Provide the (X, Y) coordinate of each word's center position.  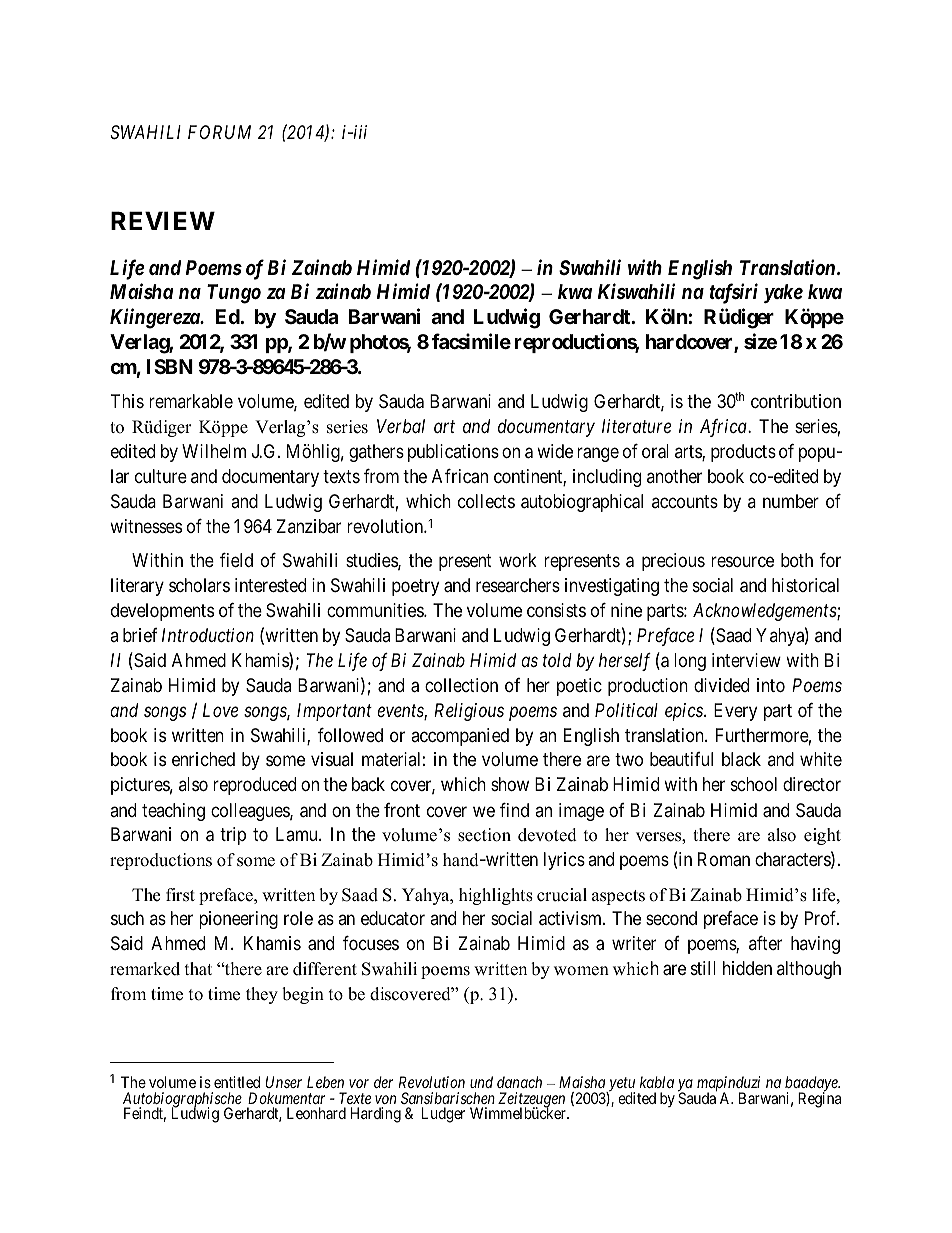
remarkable (191, 401)
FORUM (219, 132)
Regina (819, 1099)
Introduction (208, 635)
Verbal (401, 426)
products (743, 453)
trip (233, 836)
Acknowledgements (765, 612)
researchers (518, 585)
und (481, 1082)
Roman (724, 859)
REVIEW (163, 220)
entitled (237, 1082)
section (484, 835)
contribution (796, 401)
